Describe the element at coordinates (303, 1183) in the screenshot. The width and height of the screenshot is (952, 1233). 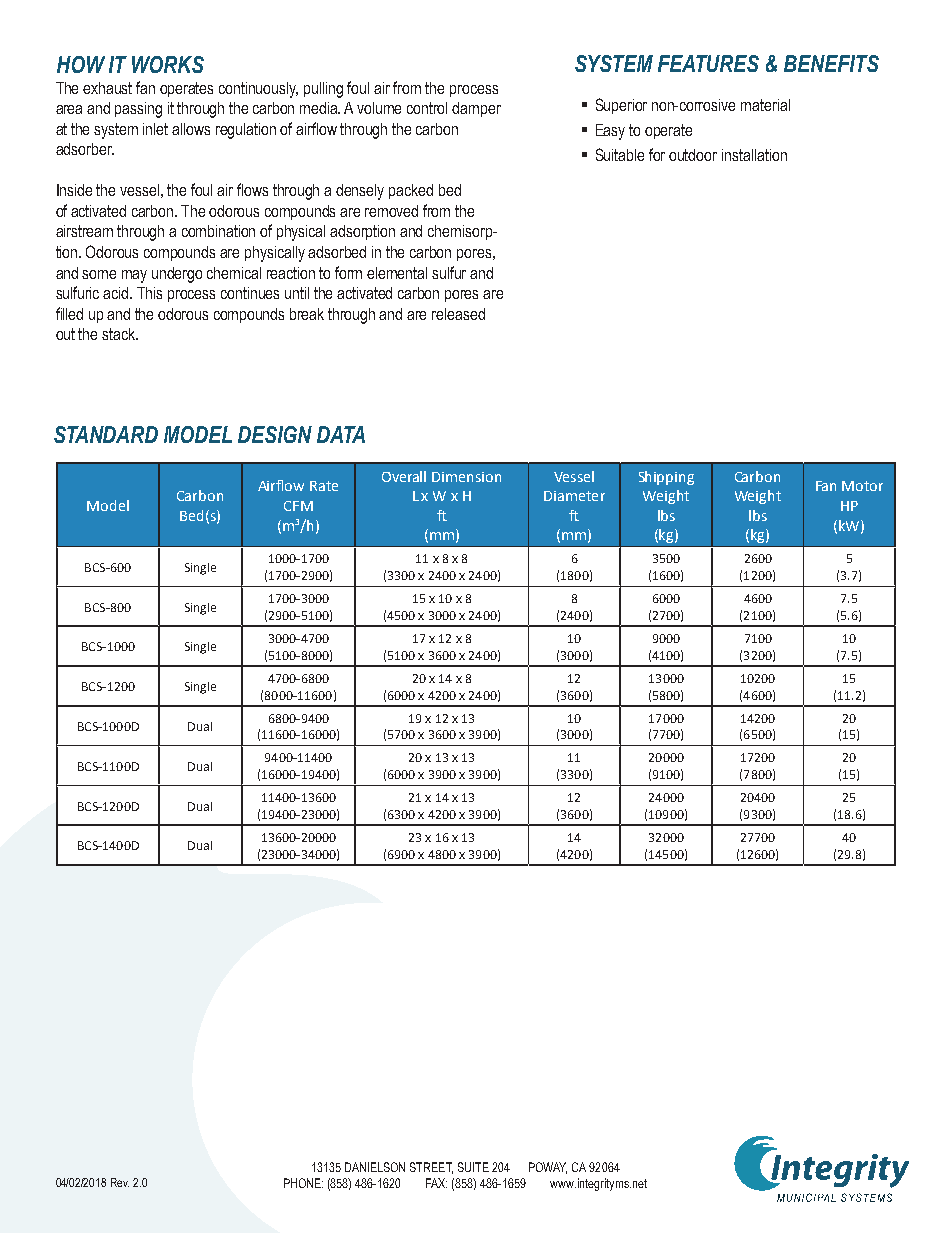
I see `PHONE` at that location.
